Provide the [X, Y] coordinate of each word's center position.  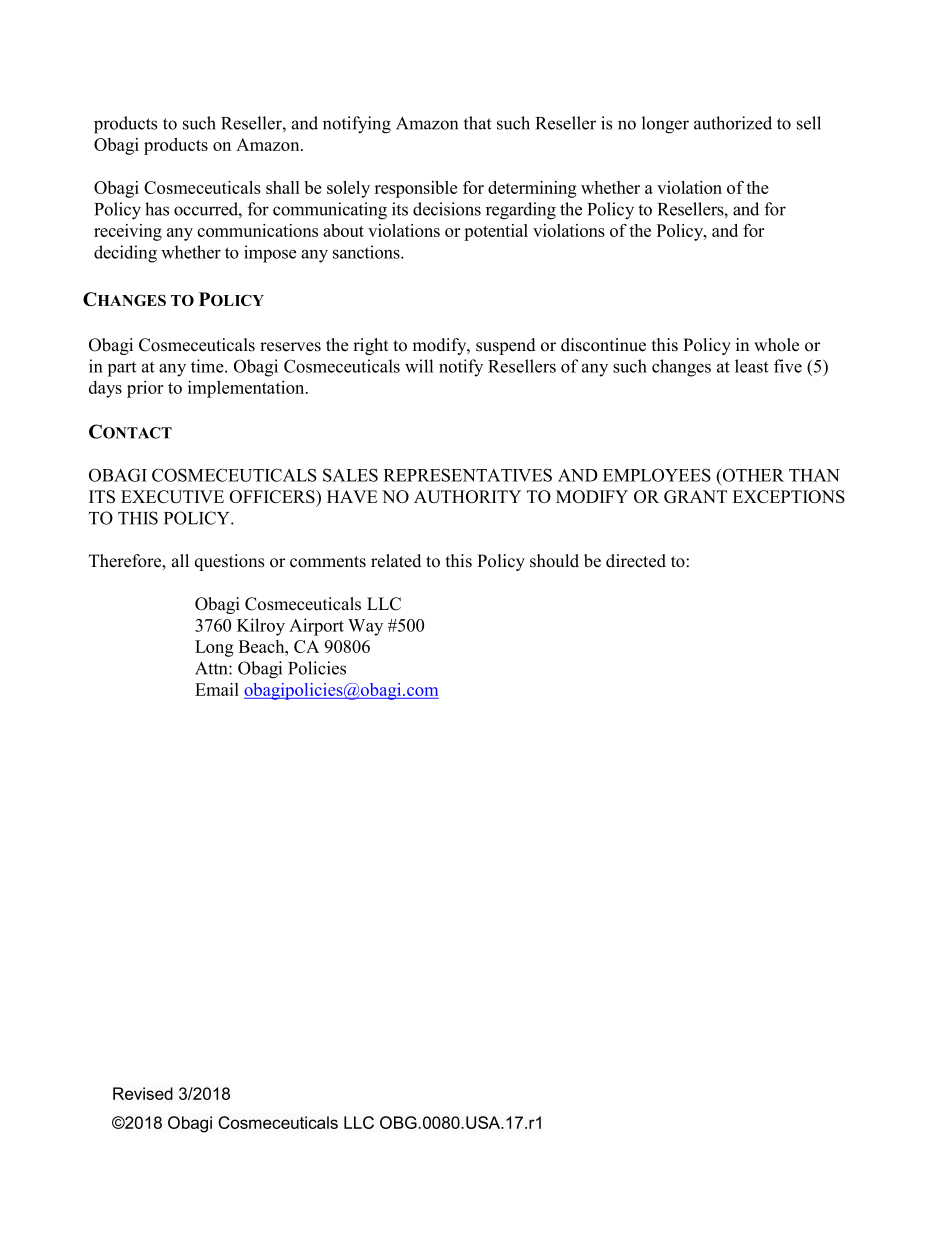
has [157, 209]
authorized [733, 123]
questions [229, 562]
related [396, 561]
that [477, 123]
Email [217, 689]
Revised [143, 1093]
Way [365, 627]
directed [636, 561]
